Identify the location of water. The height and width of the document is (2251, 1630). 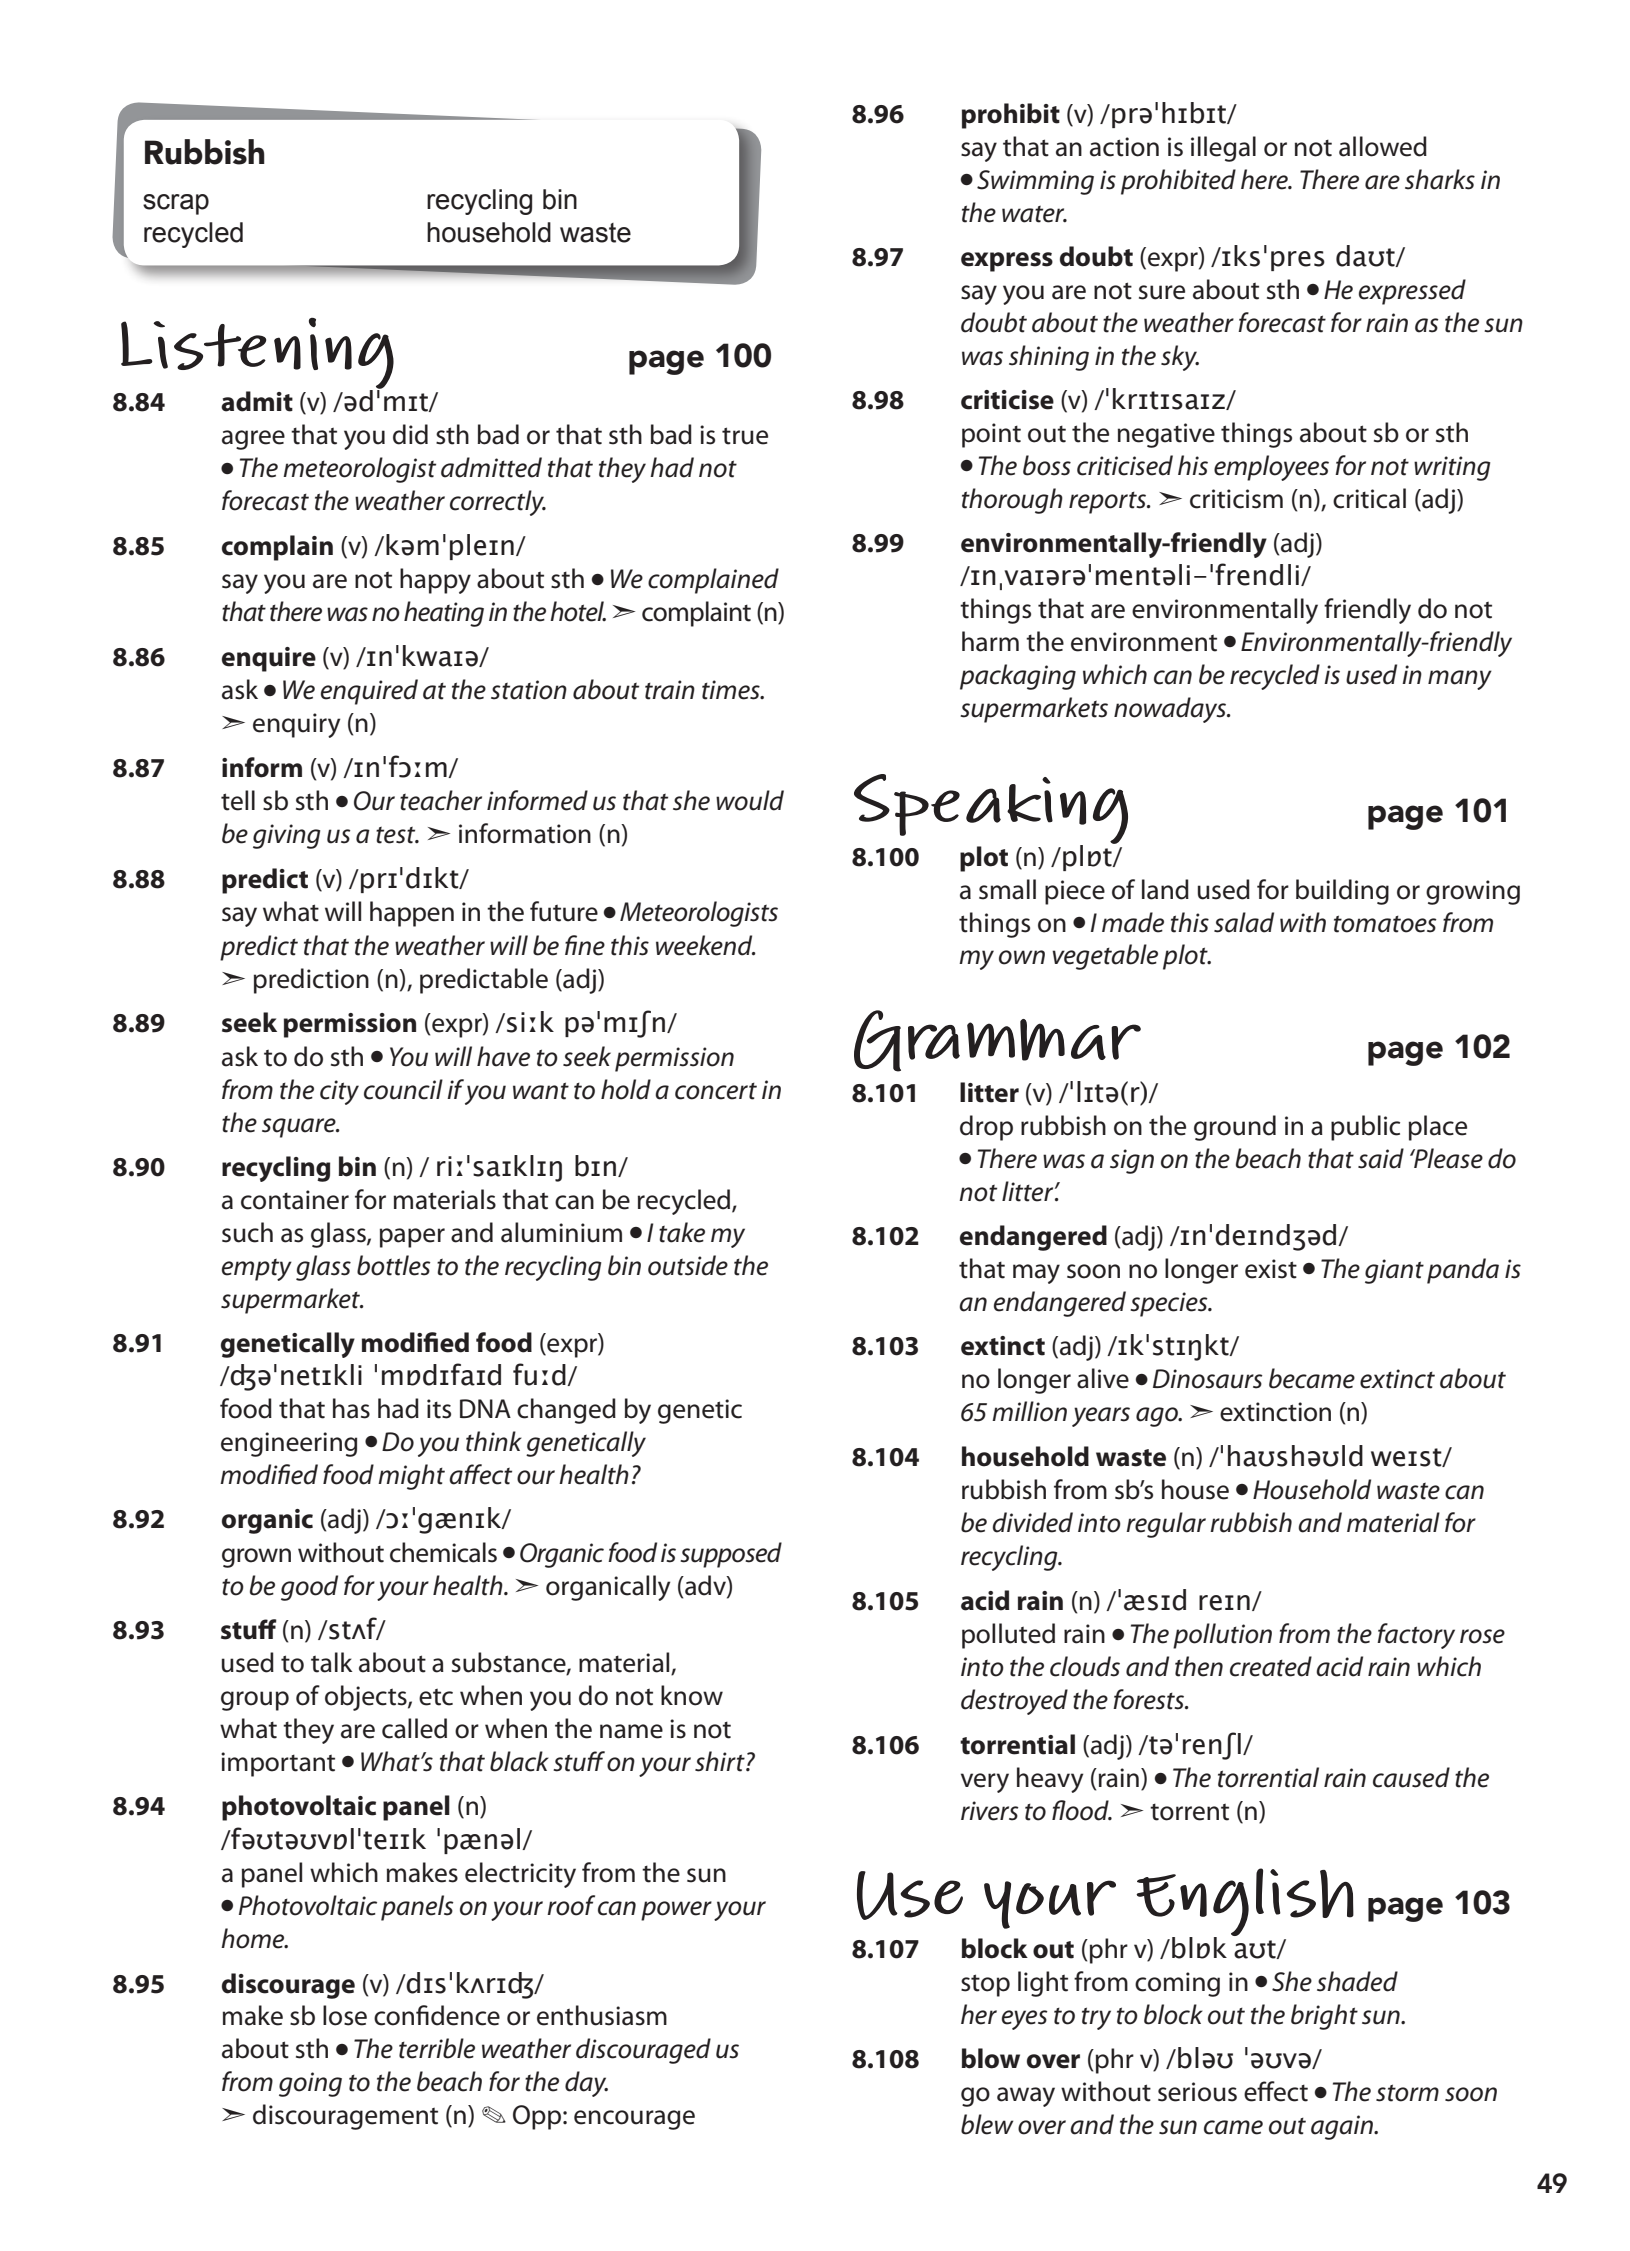
(1034, 214).
